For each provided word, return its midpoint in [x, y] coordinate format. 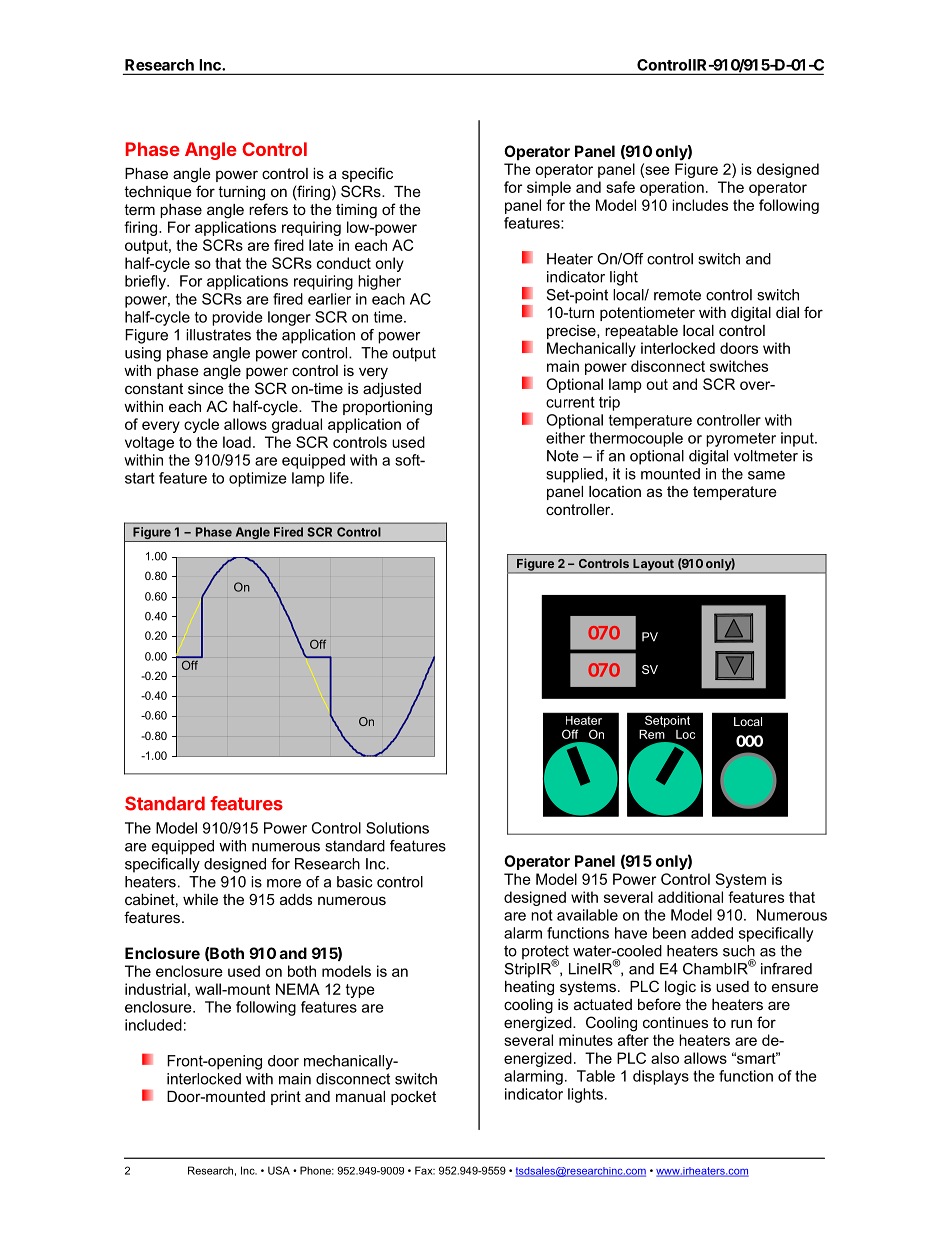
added [712, 933]
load [237, 442]
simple [549, 188]
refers [268, 209]
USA [279, 1170]
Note [563, 456]
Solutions [397, 828]
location [615, 491]
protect [545, 953]
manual [360, 1096]
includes [700, 205]
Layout [653, 566]
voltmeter [766, 456]
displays [661, 1077]
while [200, 899]
